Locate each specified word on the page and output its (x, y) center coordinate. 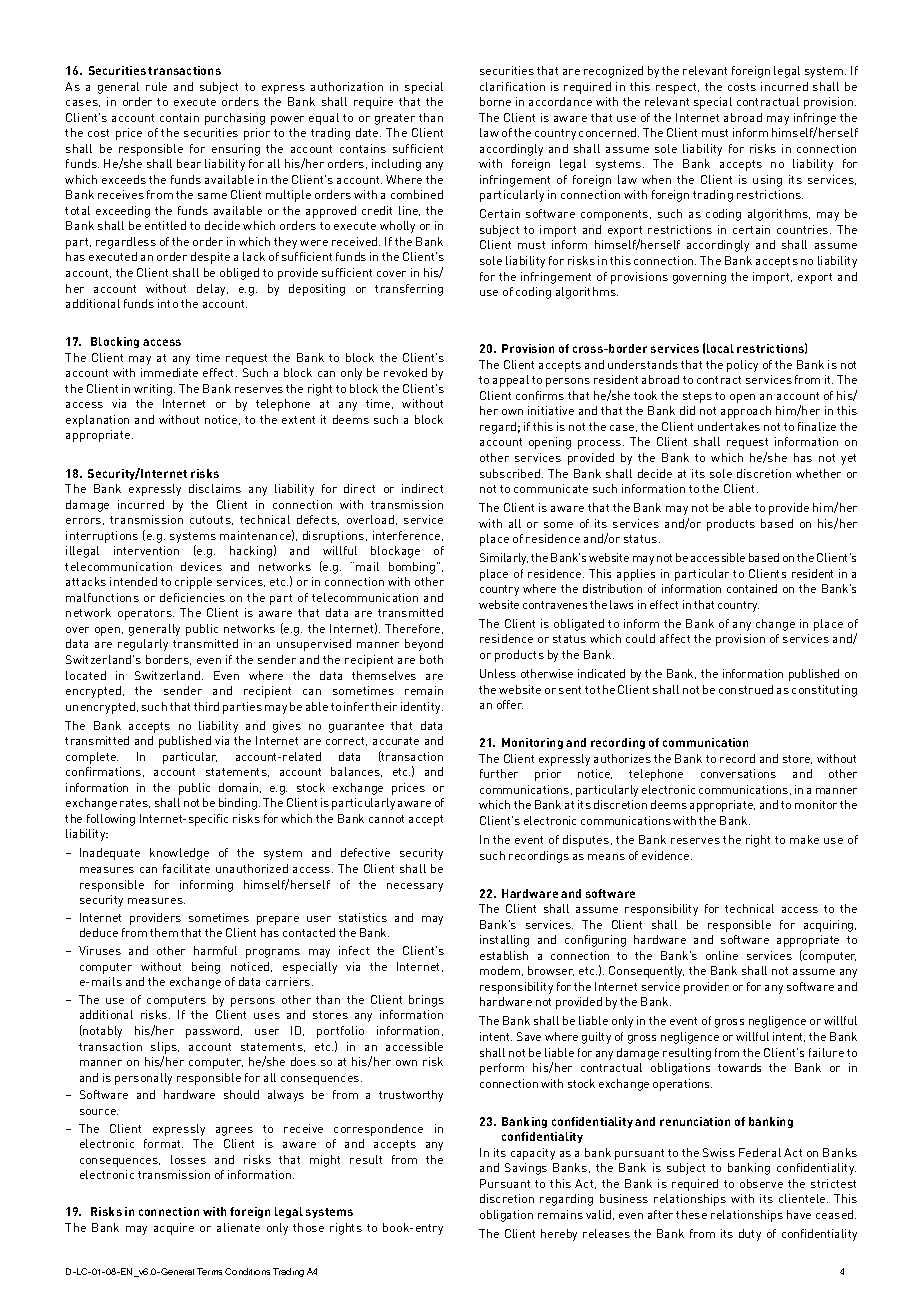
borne (495, 101)
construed (746, 689)
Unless (498, 673)
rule (156, 86)
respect (677, 88)
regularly (143, 645)
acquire (174, 1229)
